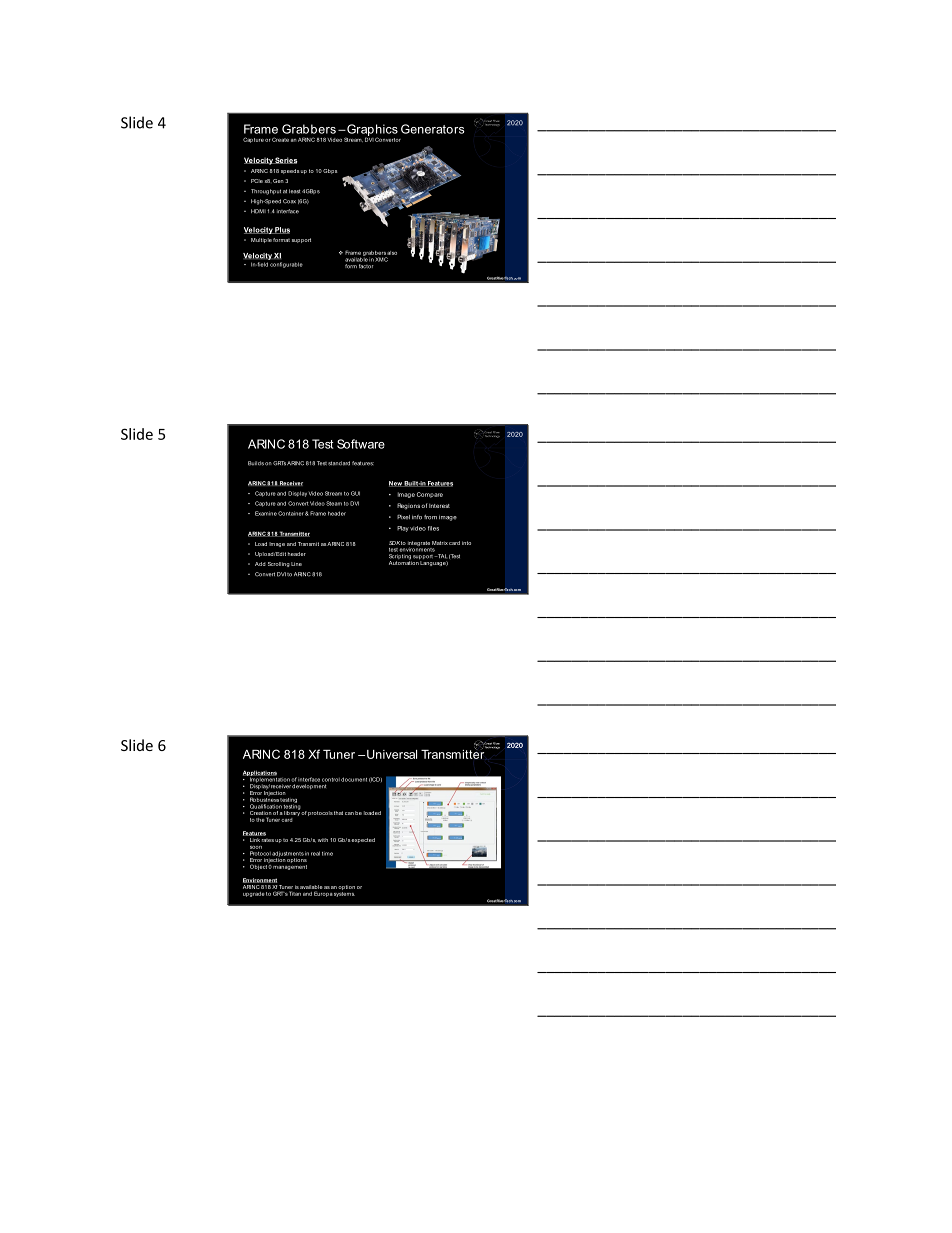 This image has height=1233, width=952. What do you see at coordinates (279, 564) in the image?
I see `Scrolling` at bounding box center [279, 564].
